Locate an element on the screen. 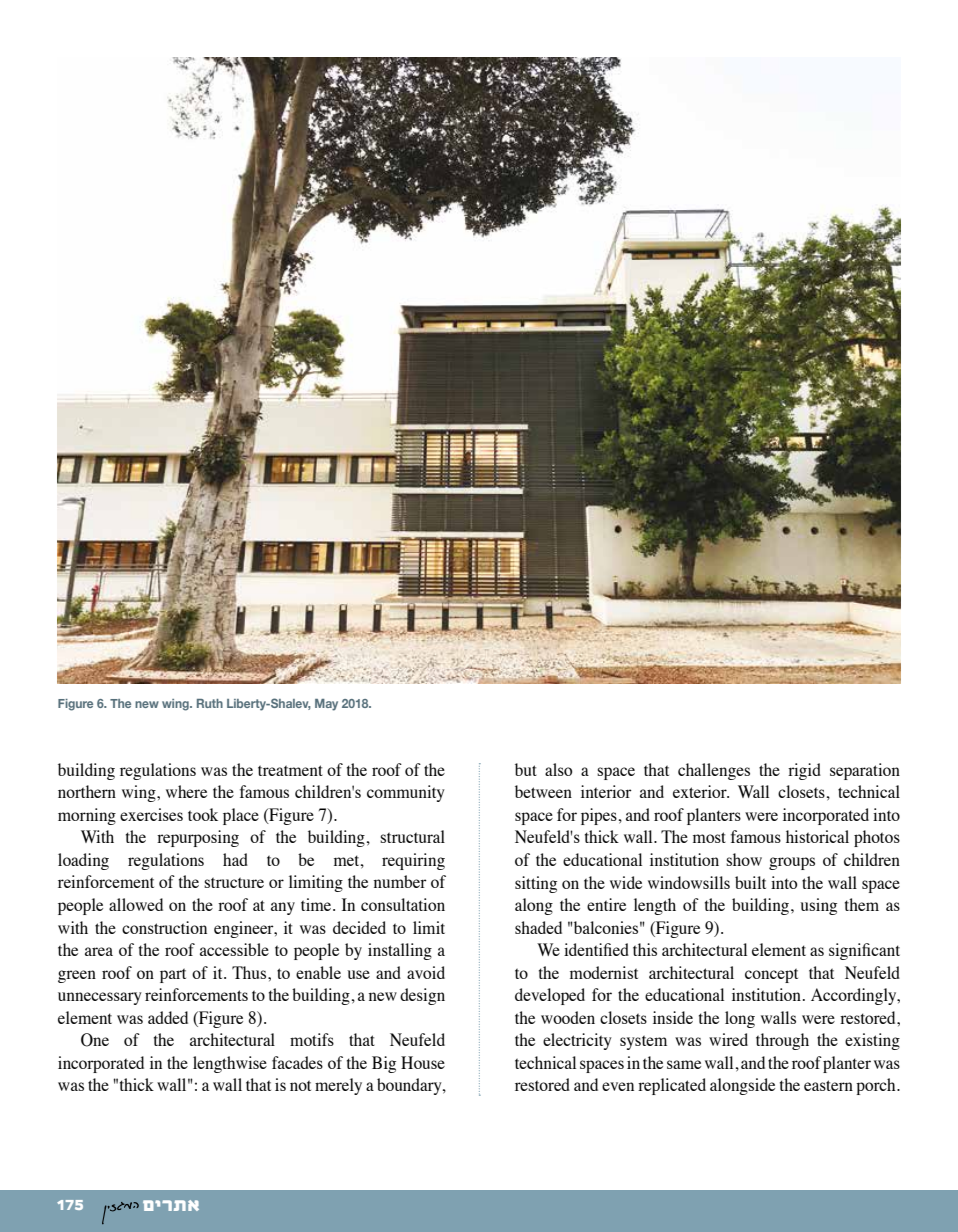 This screenshot has width=958, height=1232. community is located at coordinates (406, 793).
